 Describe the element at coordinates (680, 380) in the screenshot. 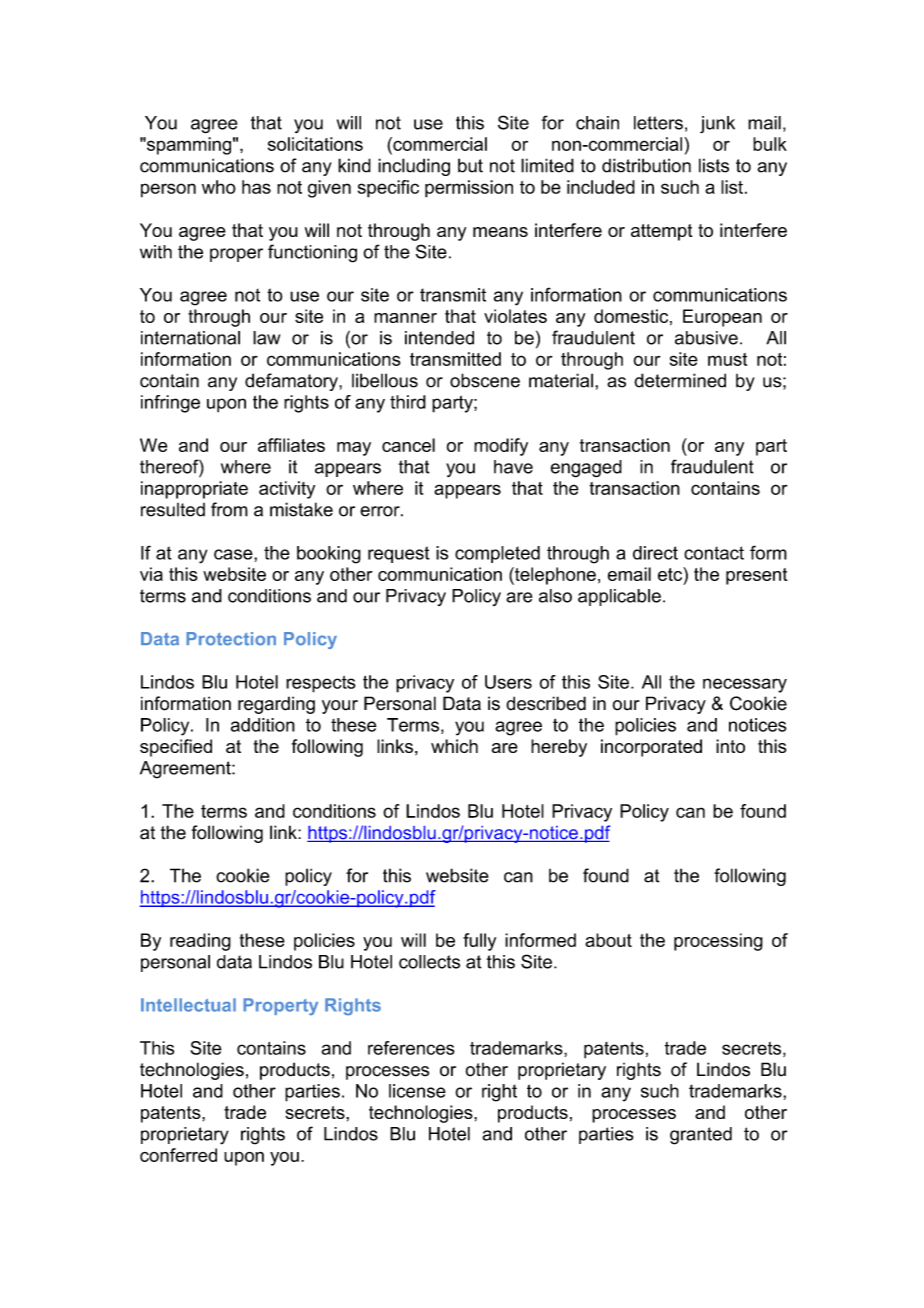

I see `determined` at that location.
